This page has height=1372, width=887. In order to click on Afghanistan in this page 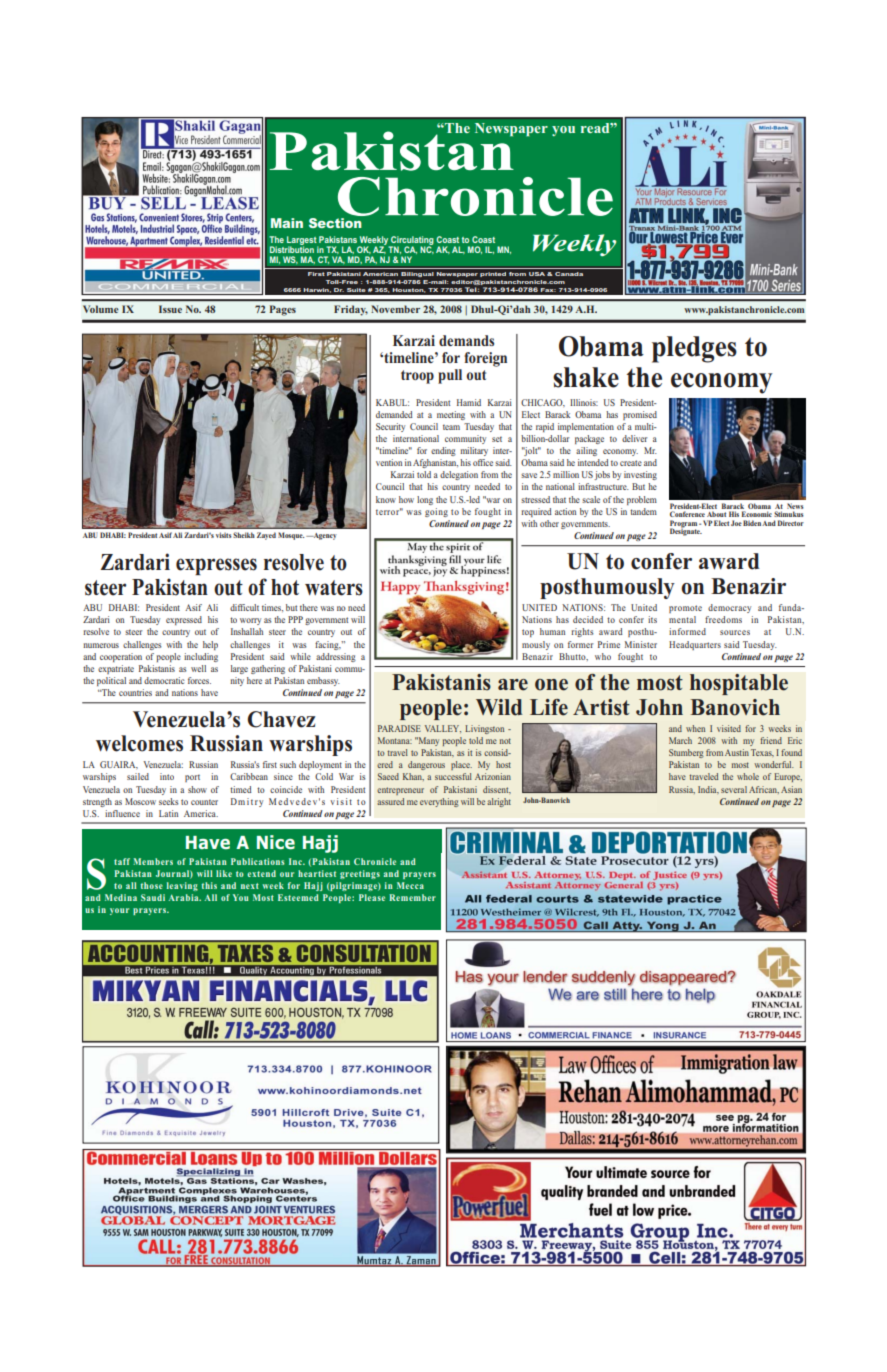, I will do `click(435, 463)`.
